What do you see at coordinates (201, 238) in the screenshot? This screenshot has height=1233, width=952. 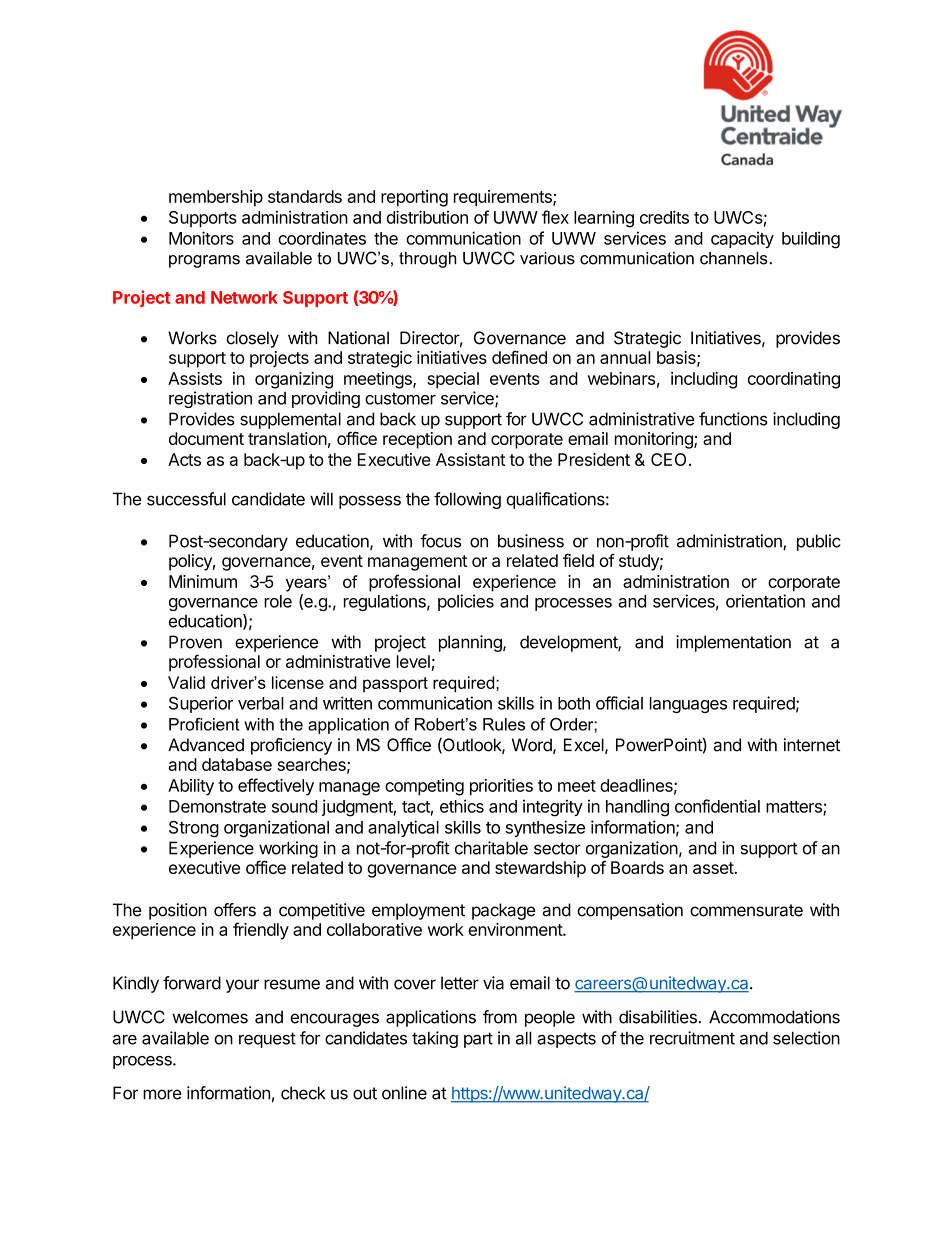 I see `Monitors` at bounding box center [201, 238].
